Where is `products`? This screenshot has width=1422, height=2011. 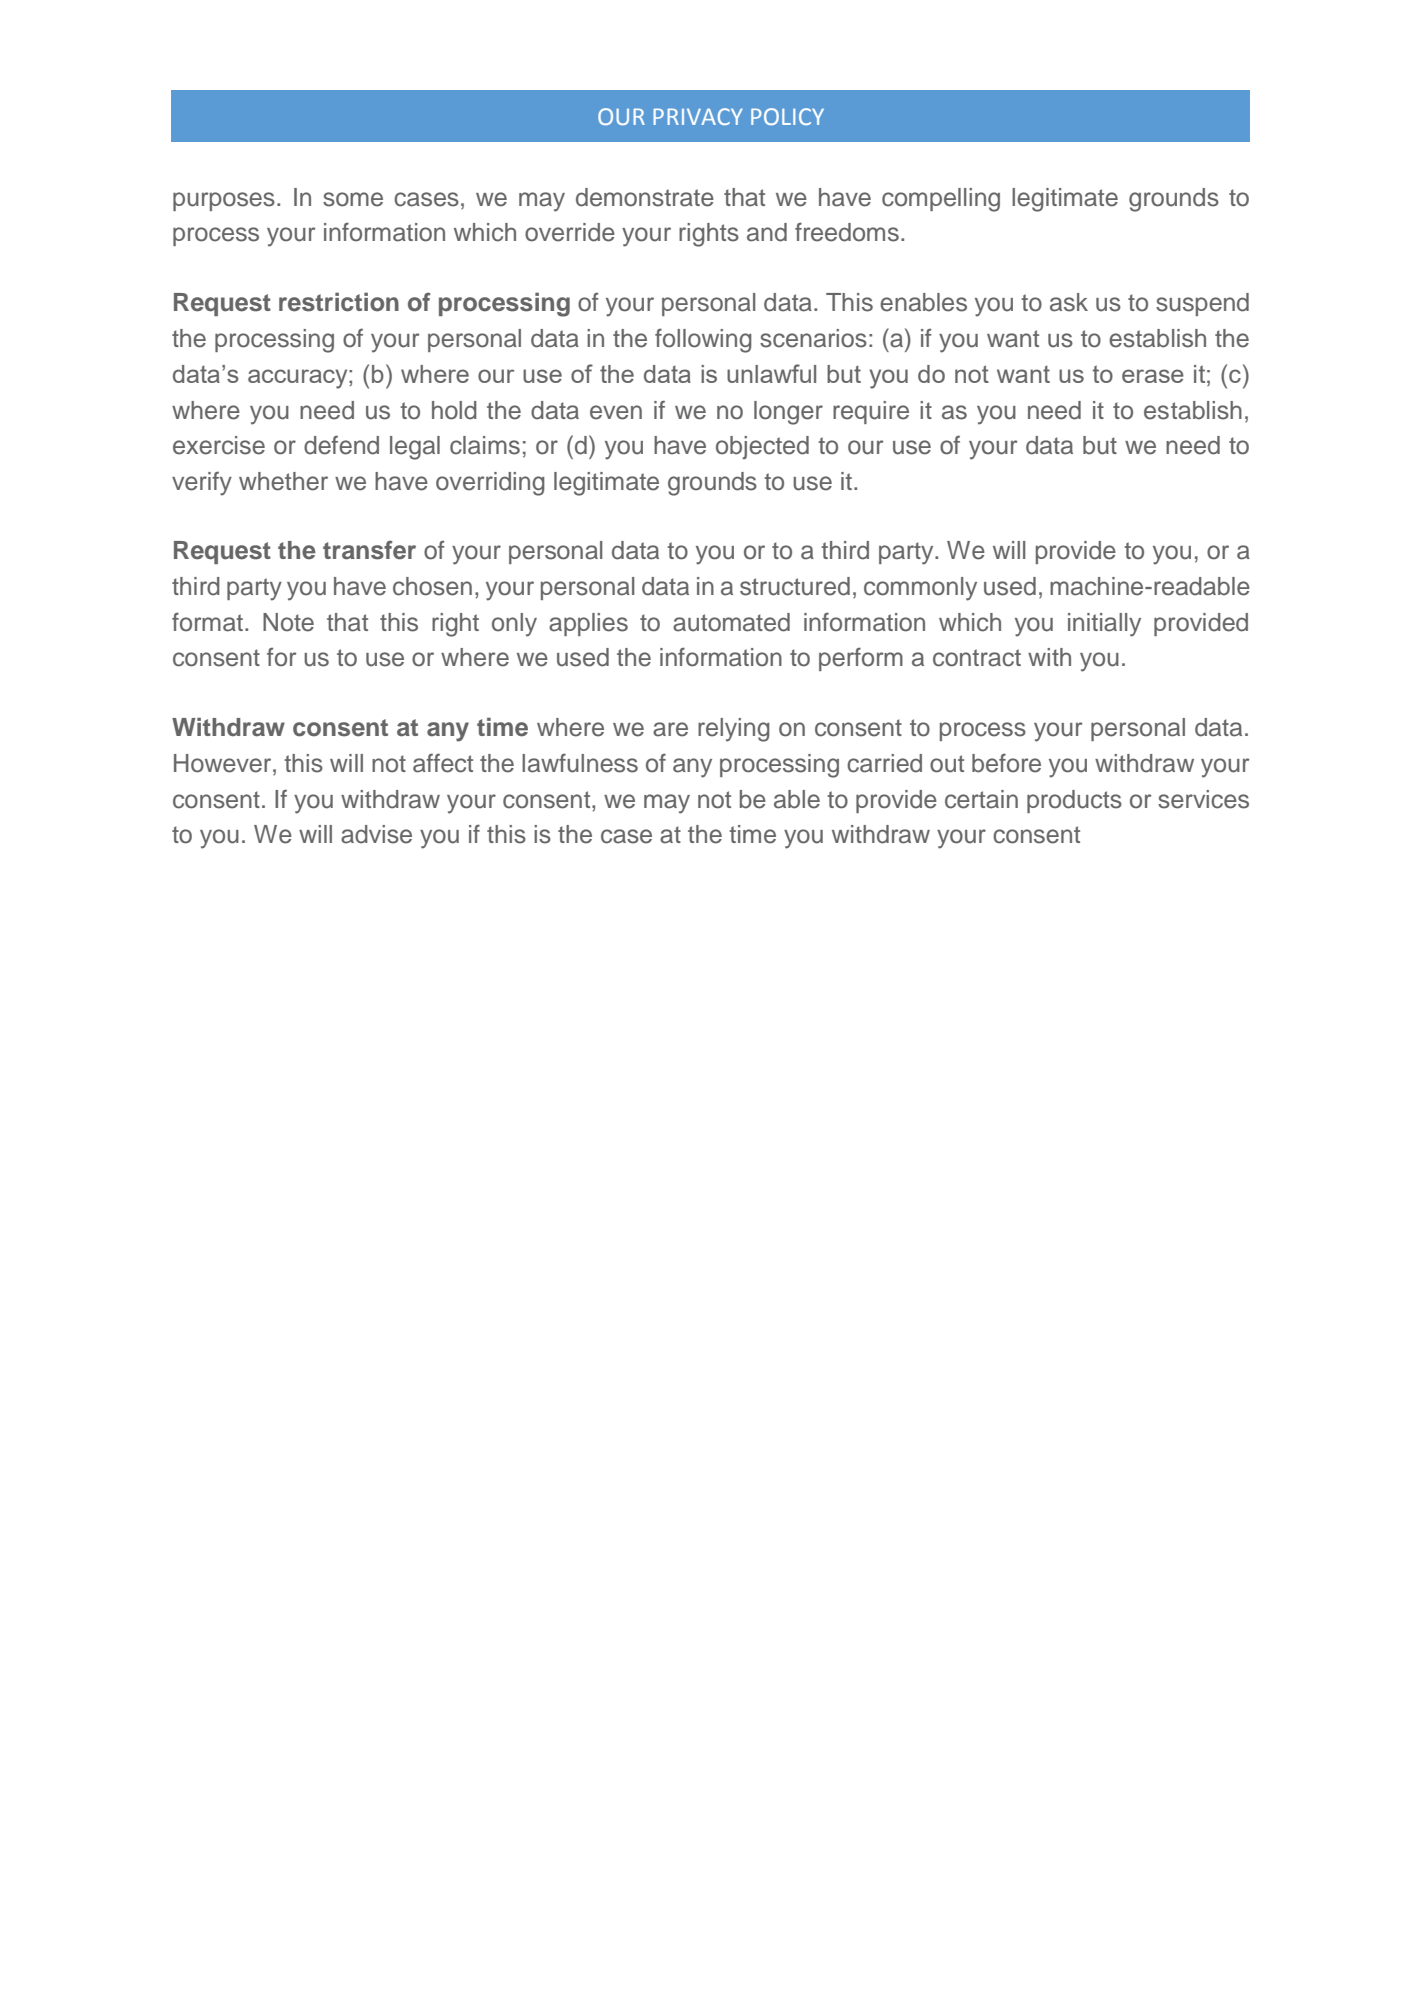
products is located at coordinates (1074, 801).
